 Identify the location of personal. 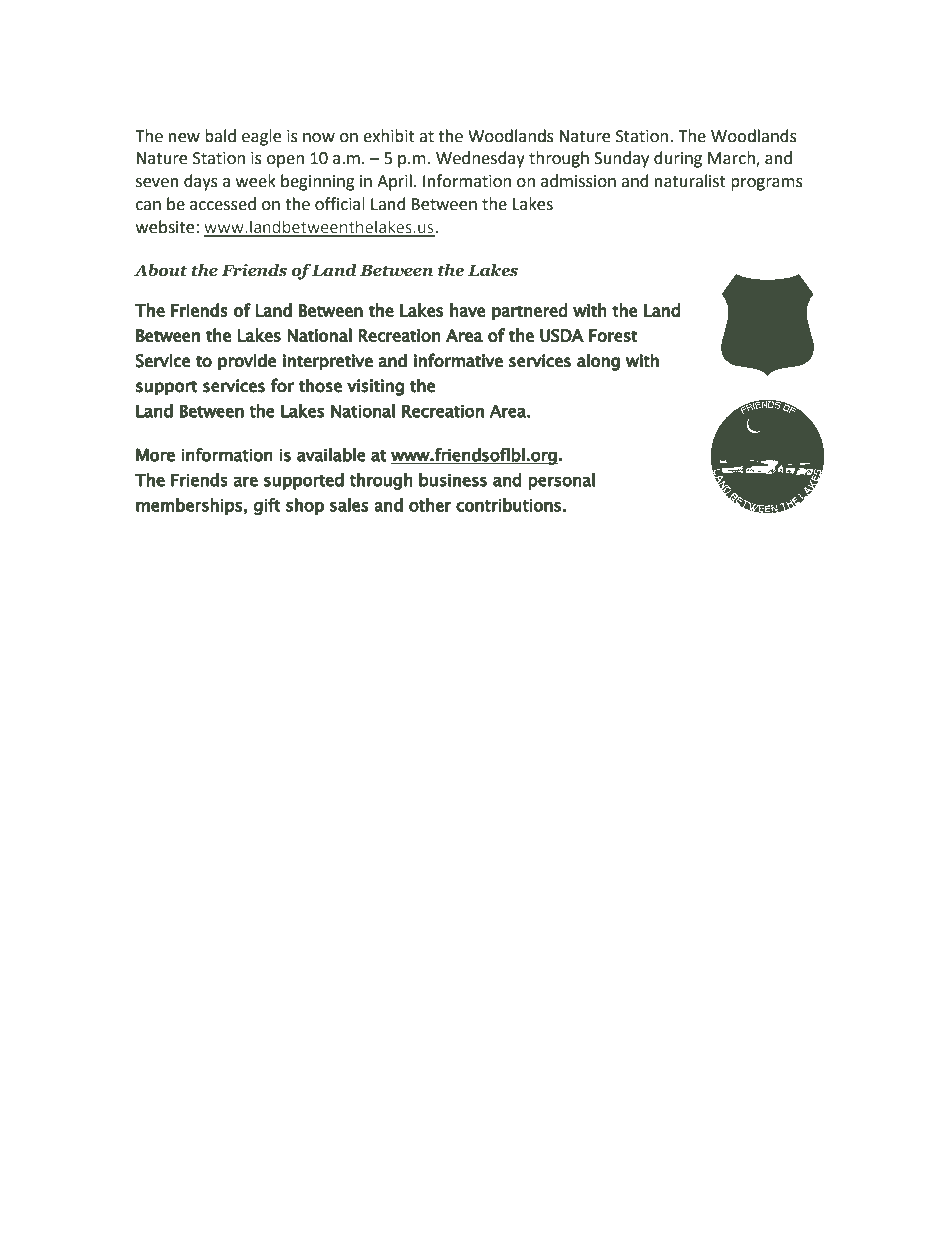
(561, 481).
